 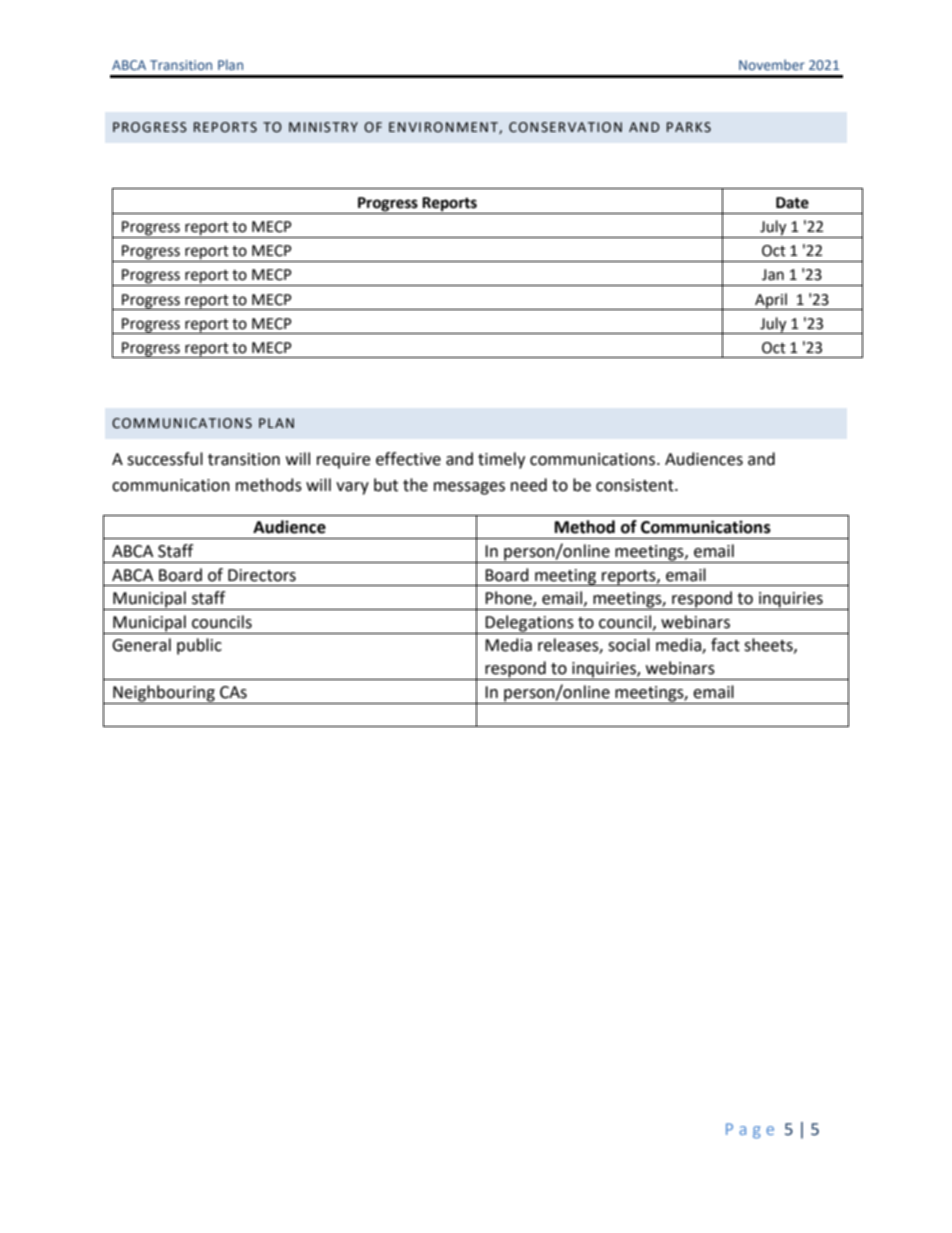 I want to click on Delegations, so click(x=530, y=624).
